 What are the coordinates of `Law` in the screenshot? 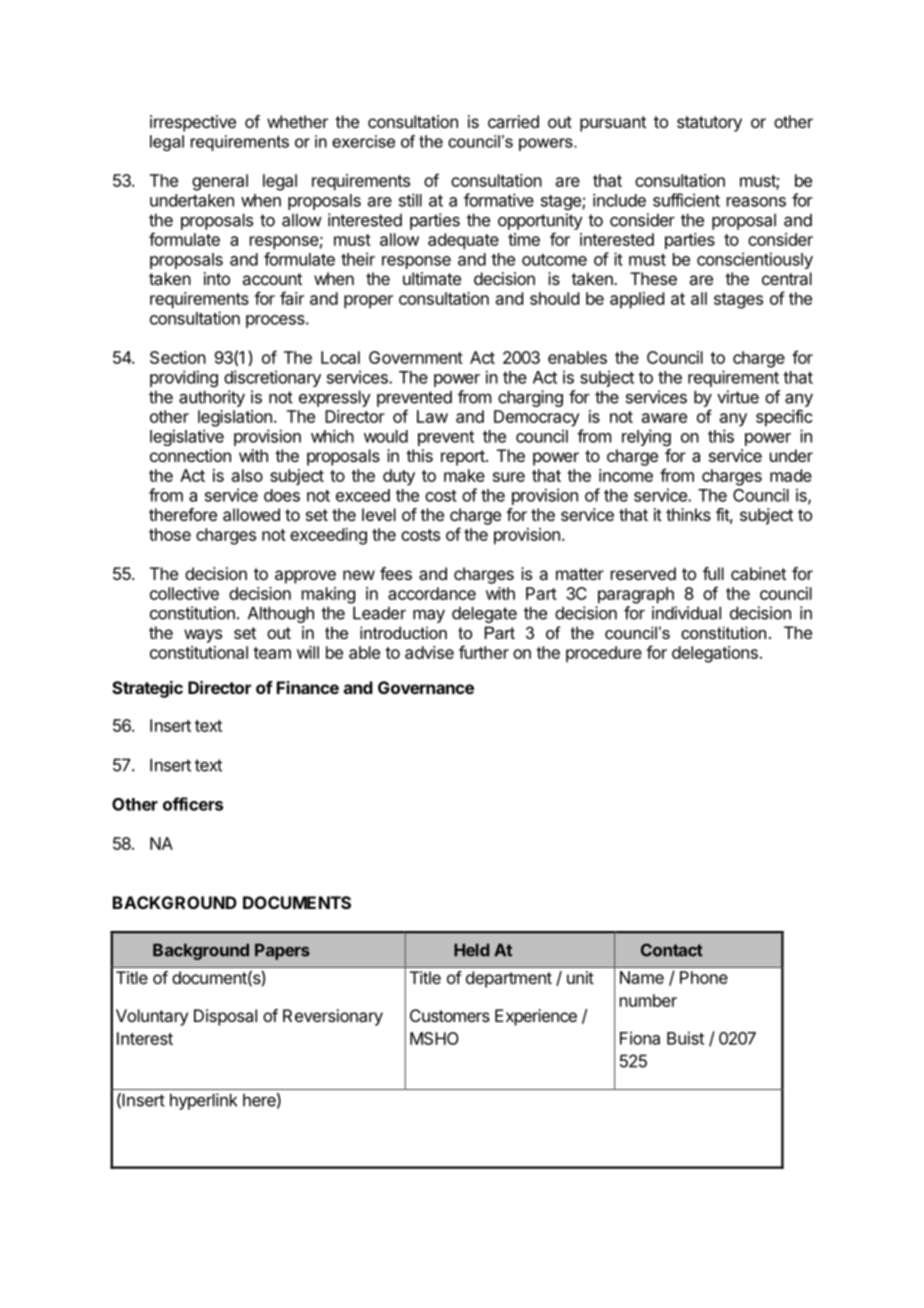 It's located at (432, 416).
